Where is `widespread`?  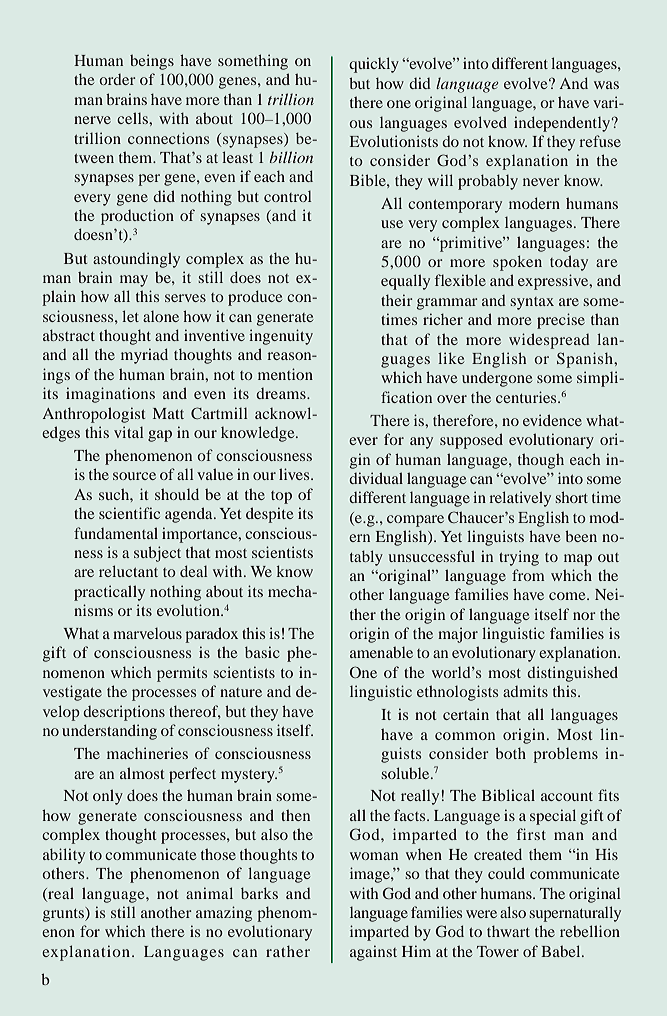
widespread is located at coordinates (549, 341).
